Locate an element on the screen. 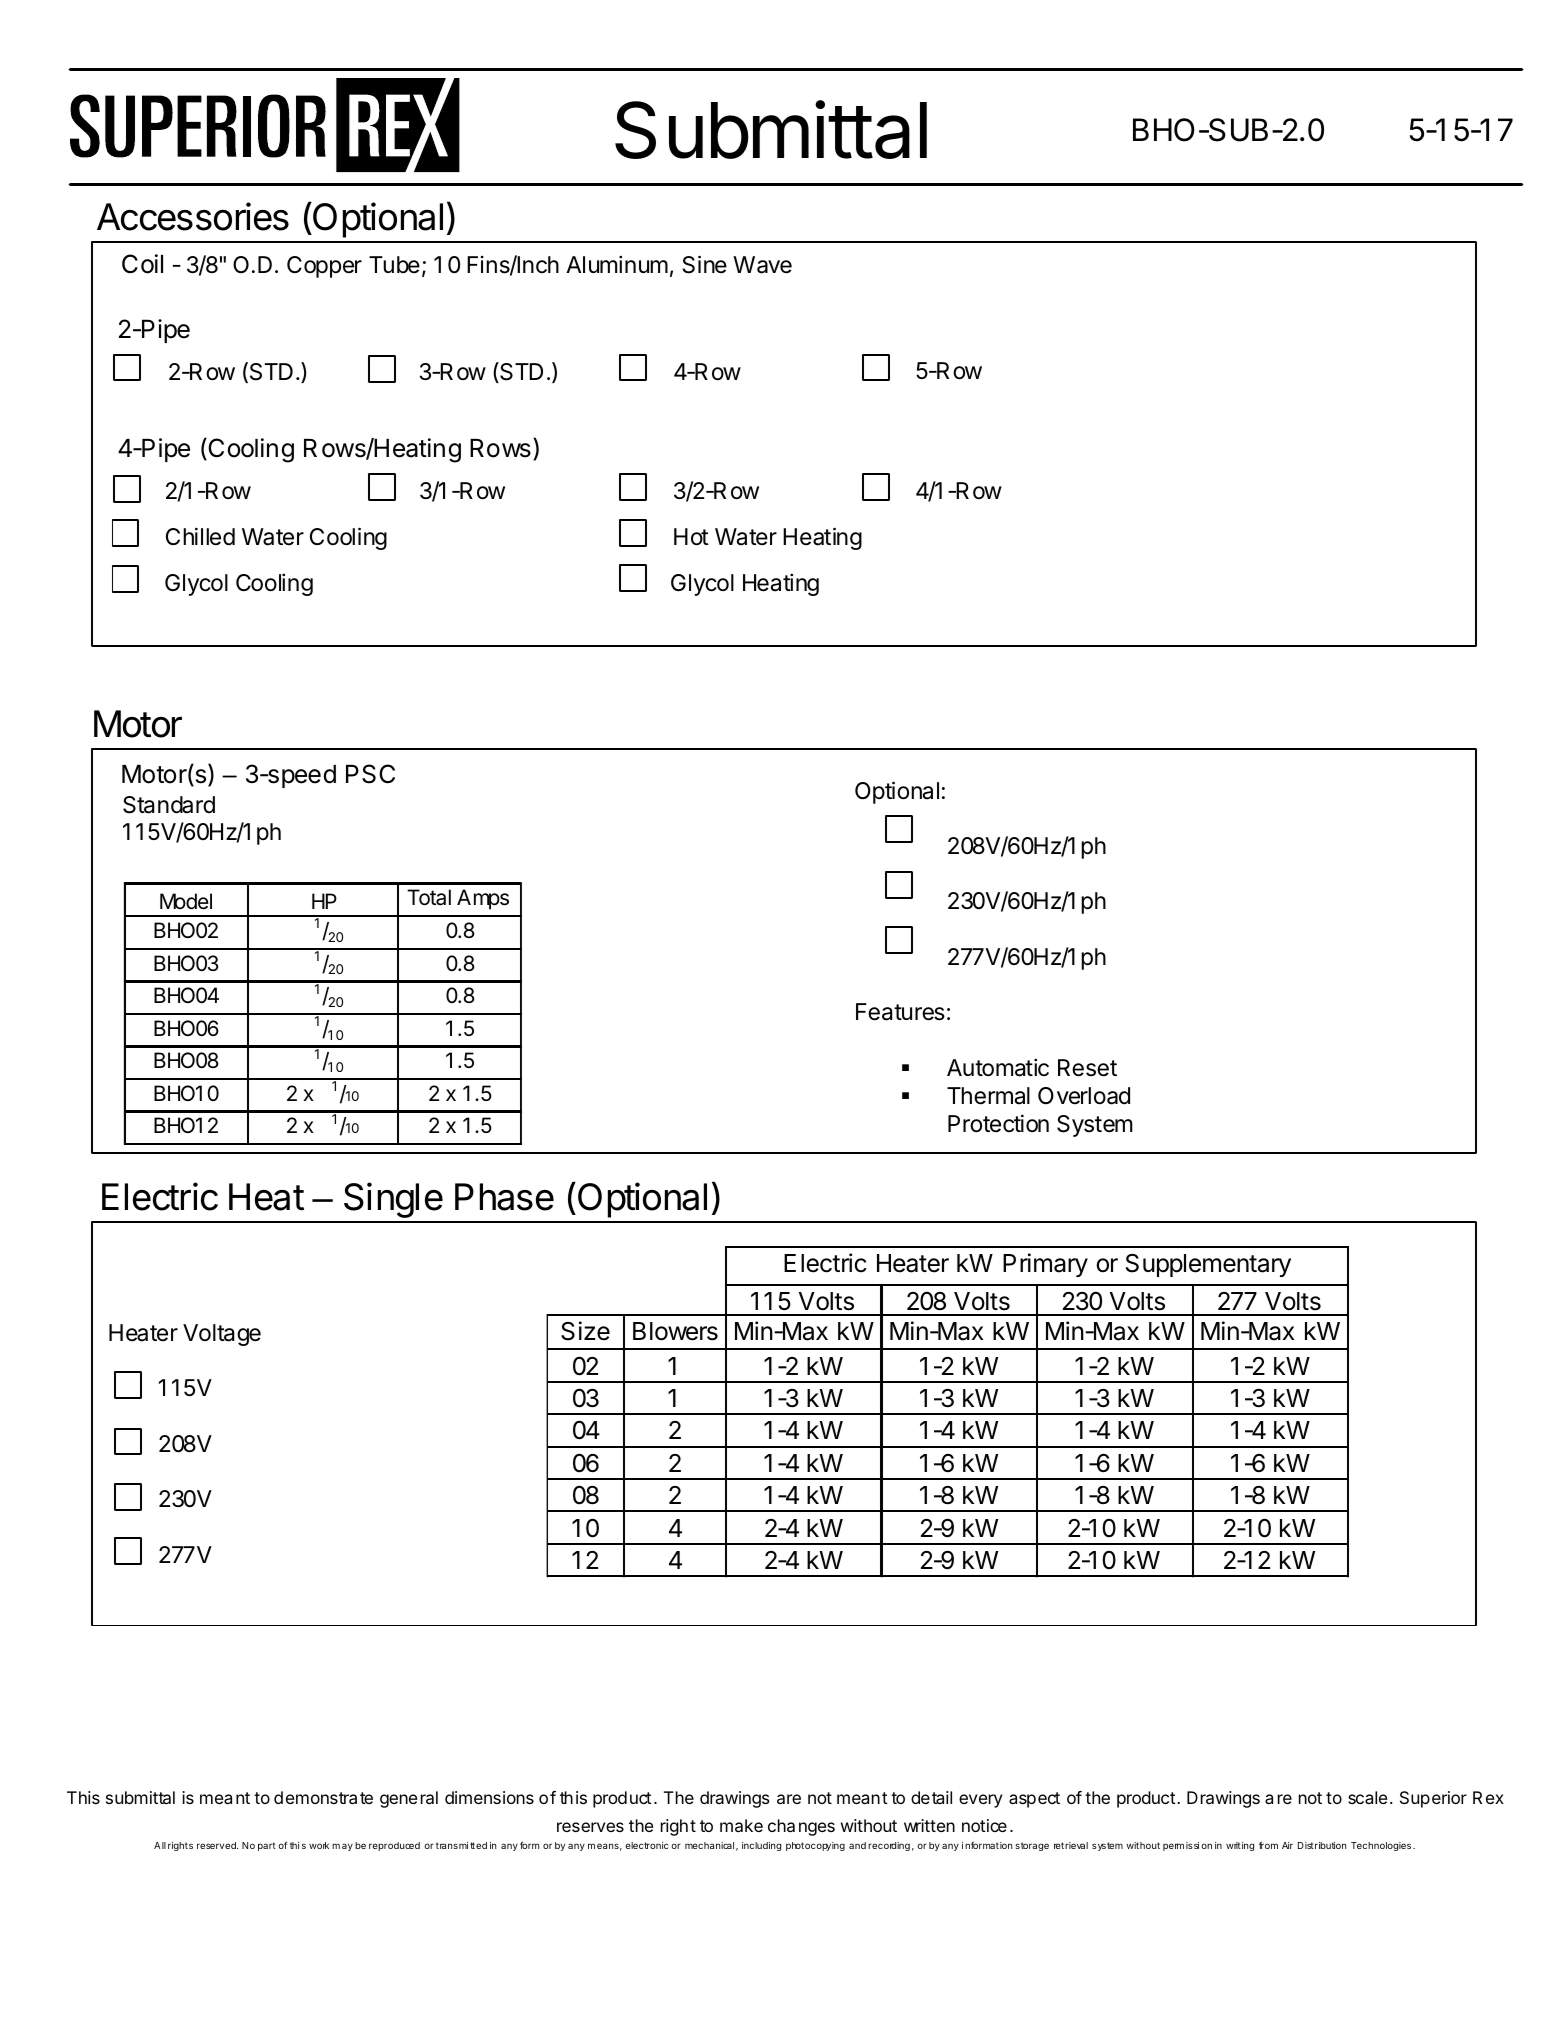 The height and width of the screenshot is (2029, 1568). Reset is located at coordinates (1087, 1068).
